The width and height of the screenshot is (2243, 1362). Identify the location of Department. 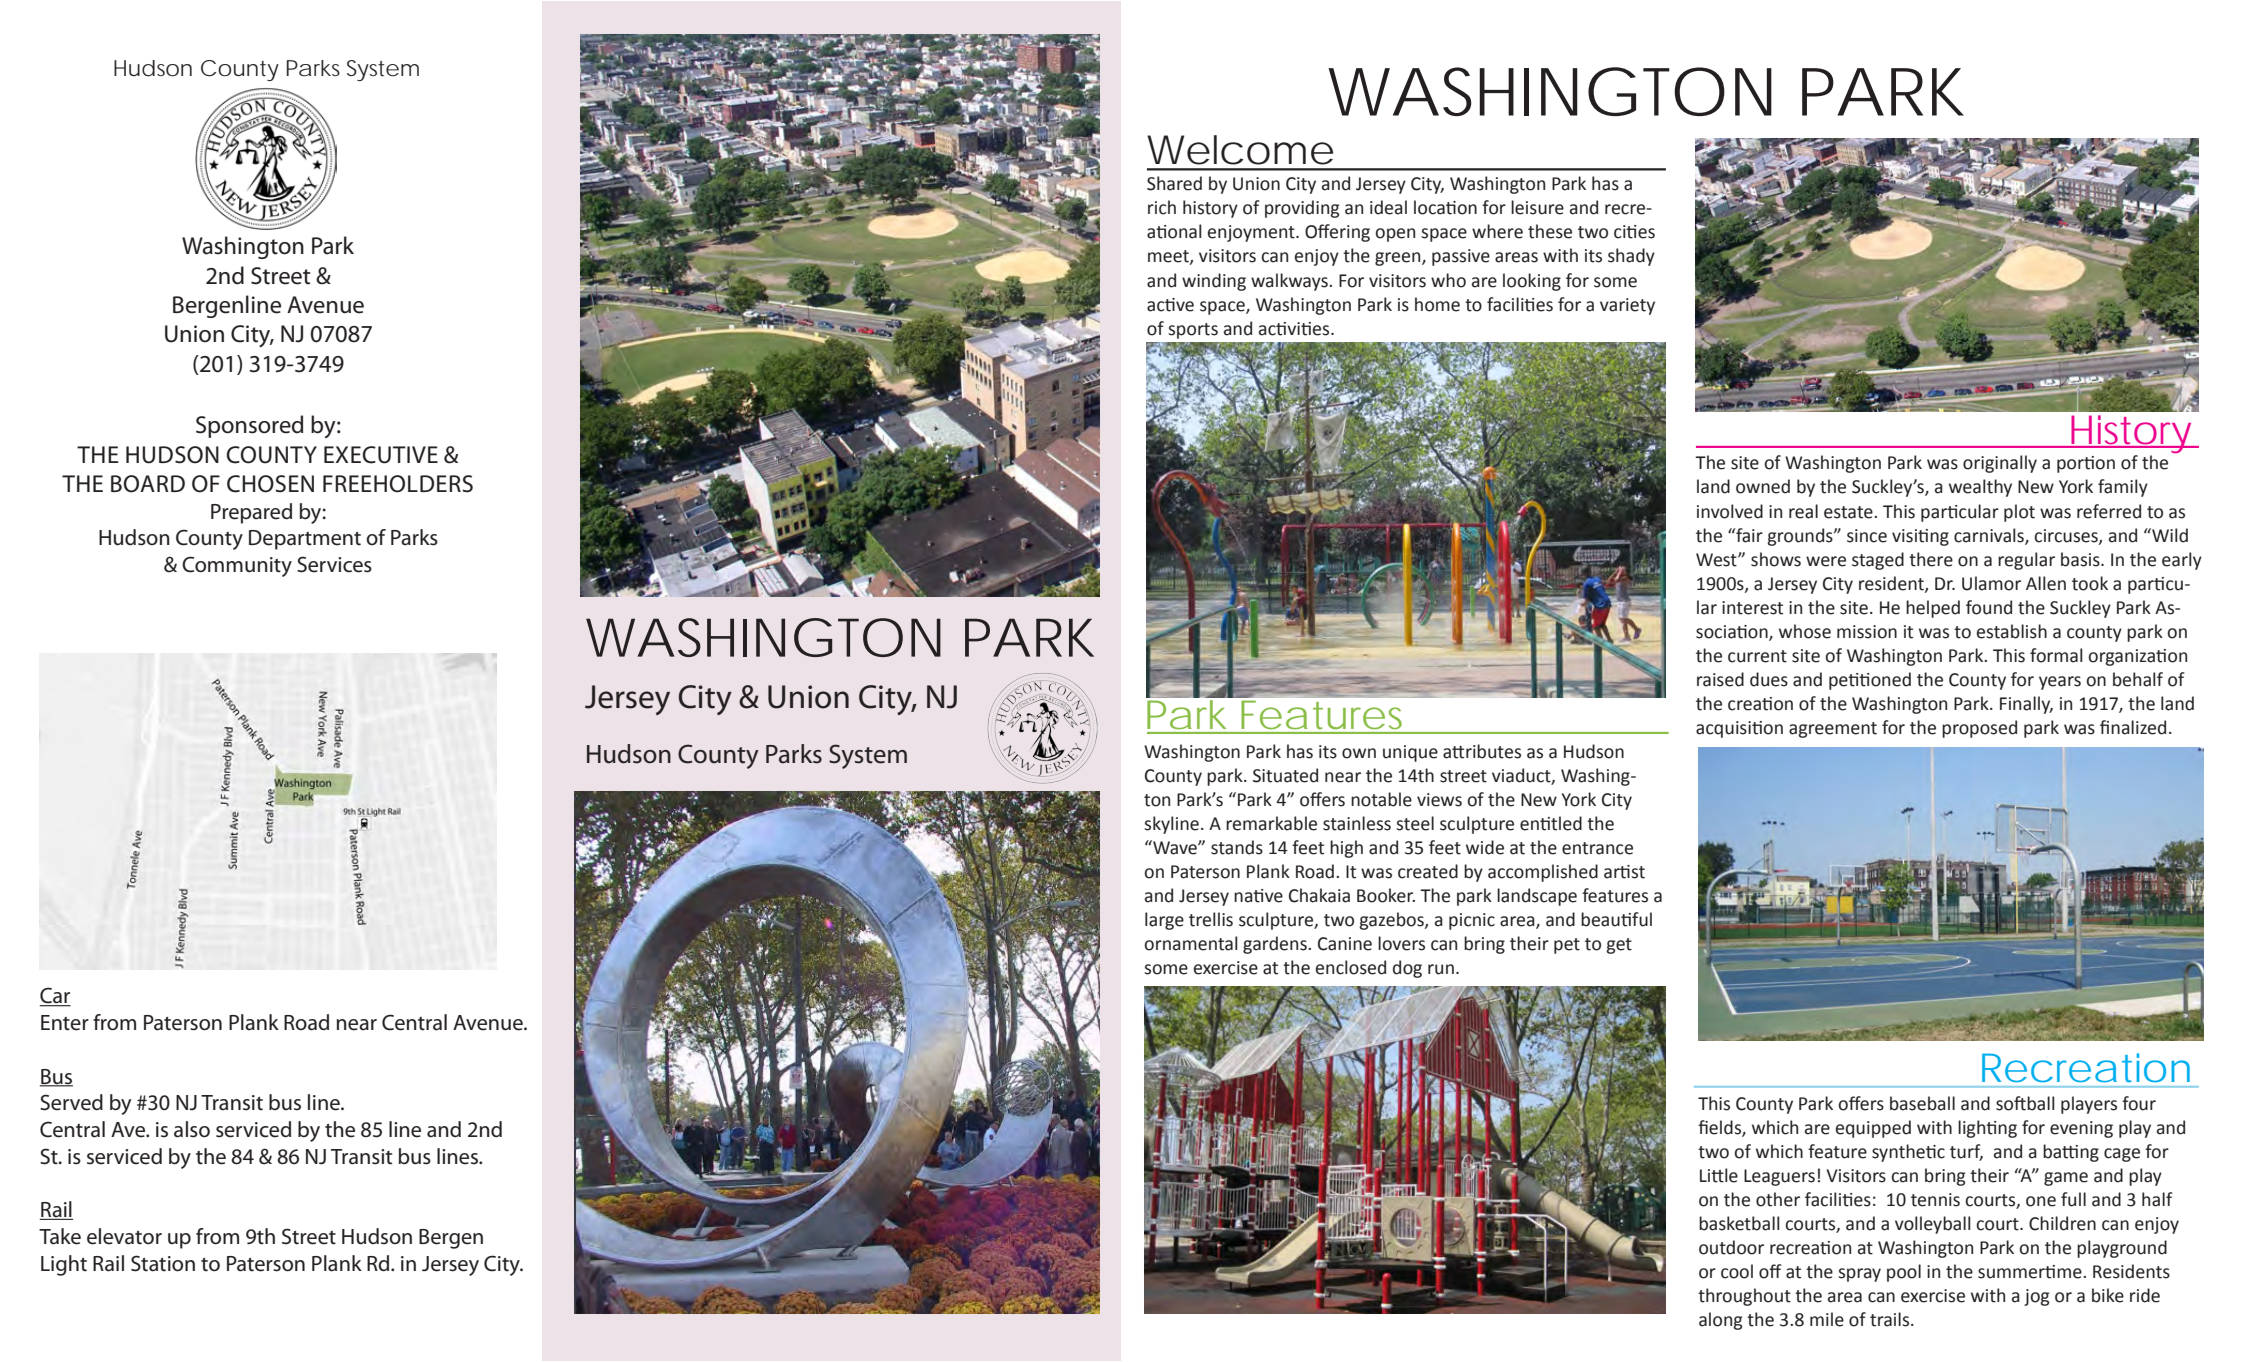
(305, 540).
